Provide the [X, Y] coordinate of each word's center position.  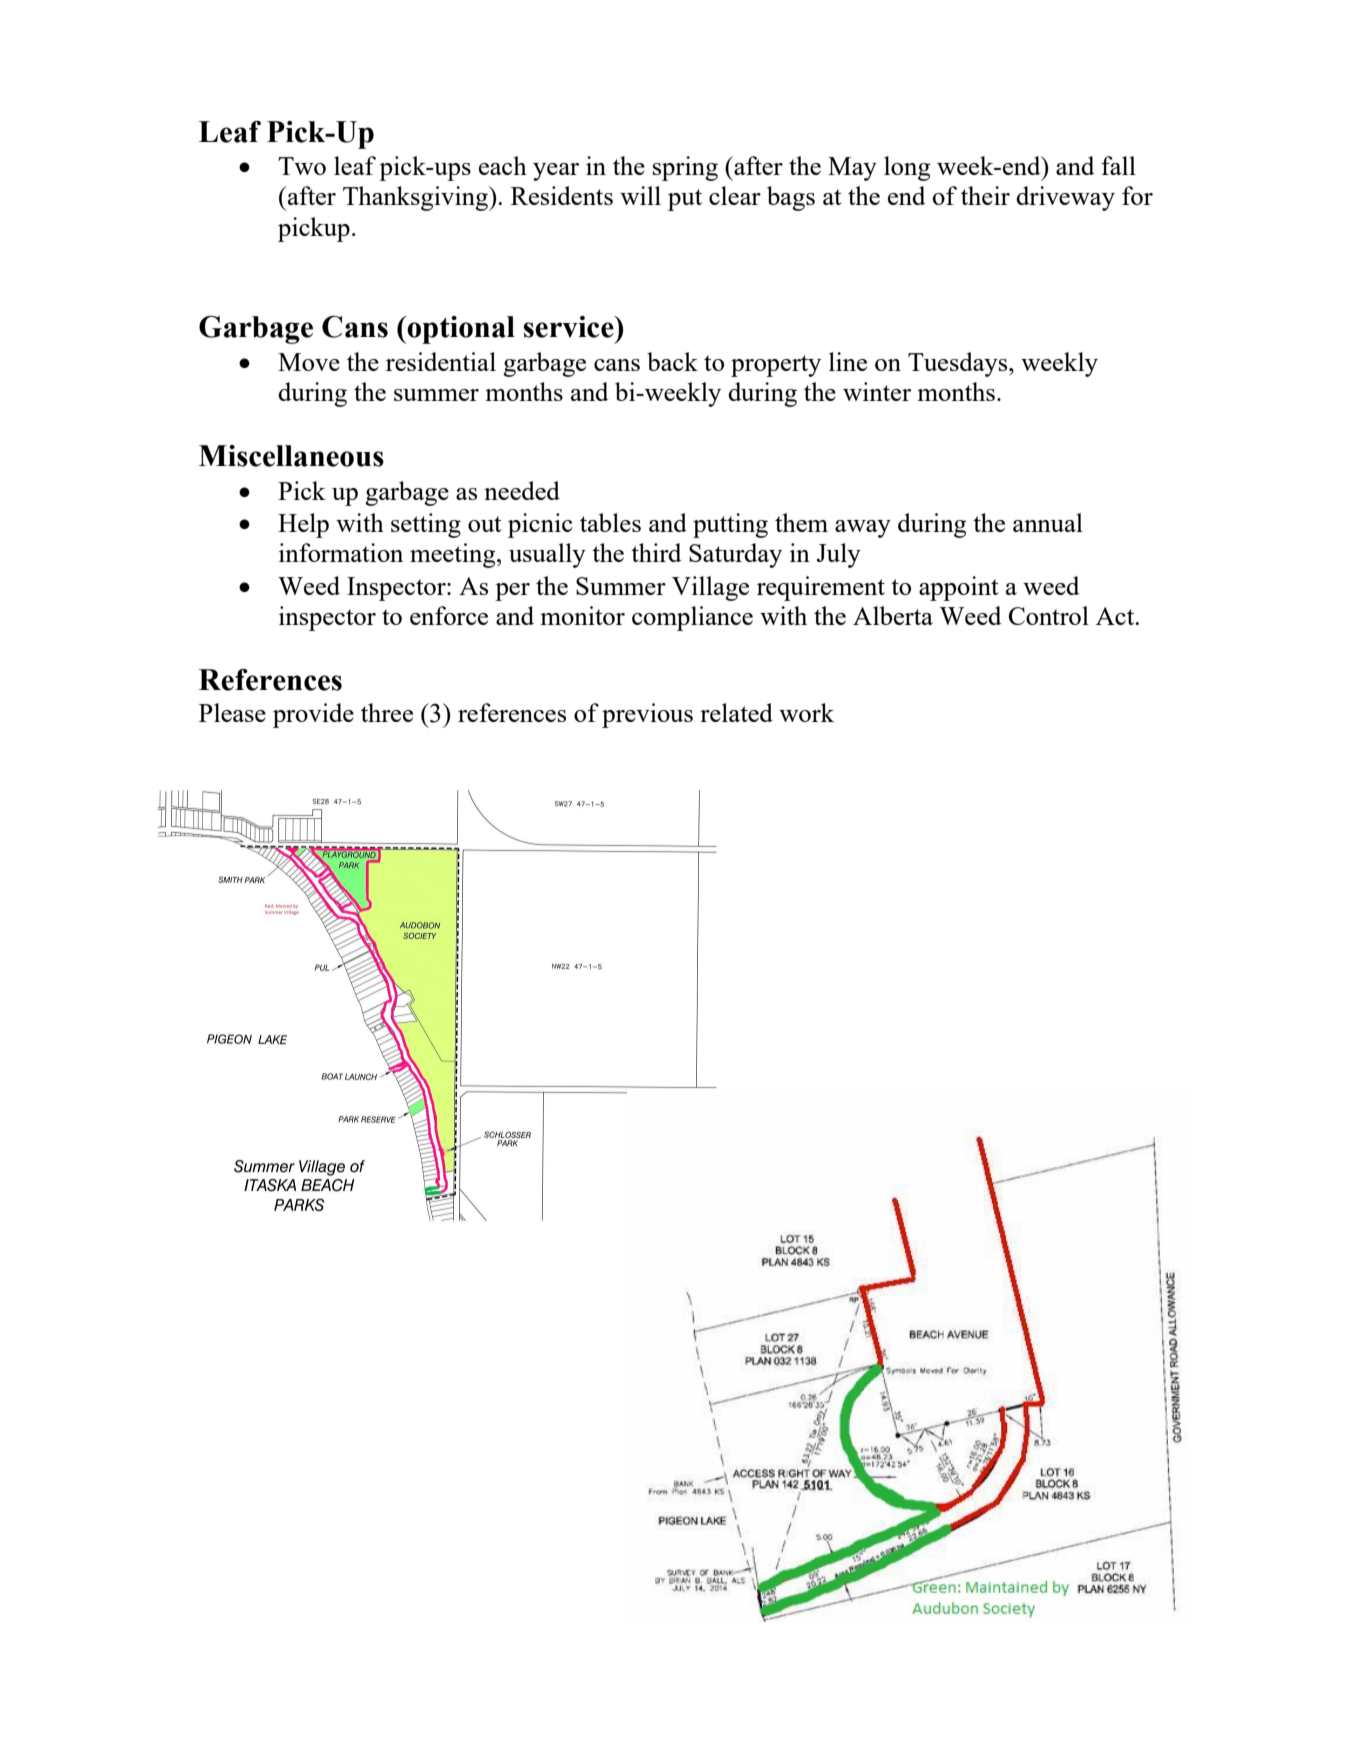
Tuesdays [959, 364]
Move [309, 362]
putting [730, 525]
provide [313, 715]
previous [647, 715]
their [985, 195]
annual [1048, 522]
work [806, 712]
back [672, 361]
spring [685, 168]
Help [303, 525]
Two [302, 166]
